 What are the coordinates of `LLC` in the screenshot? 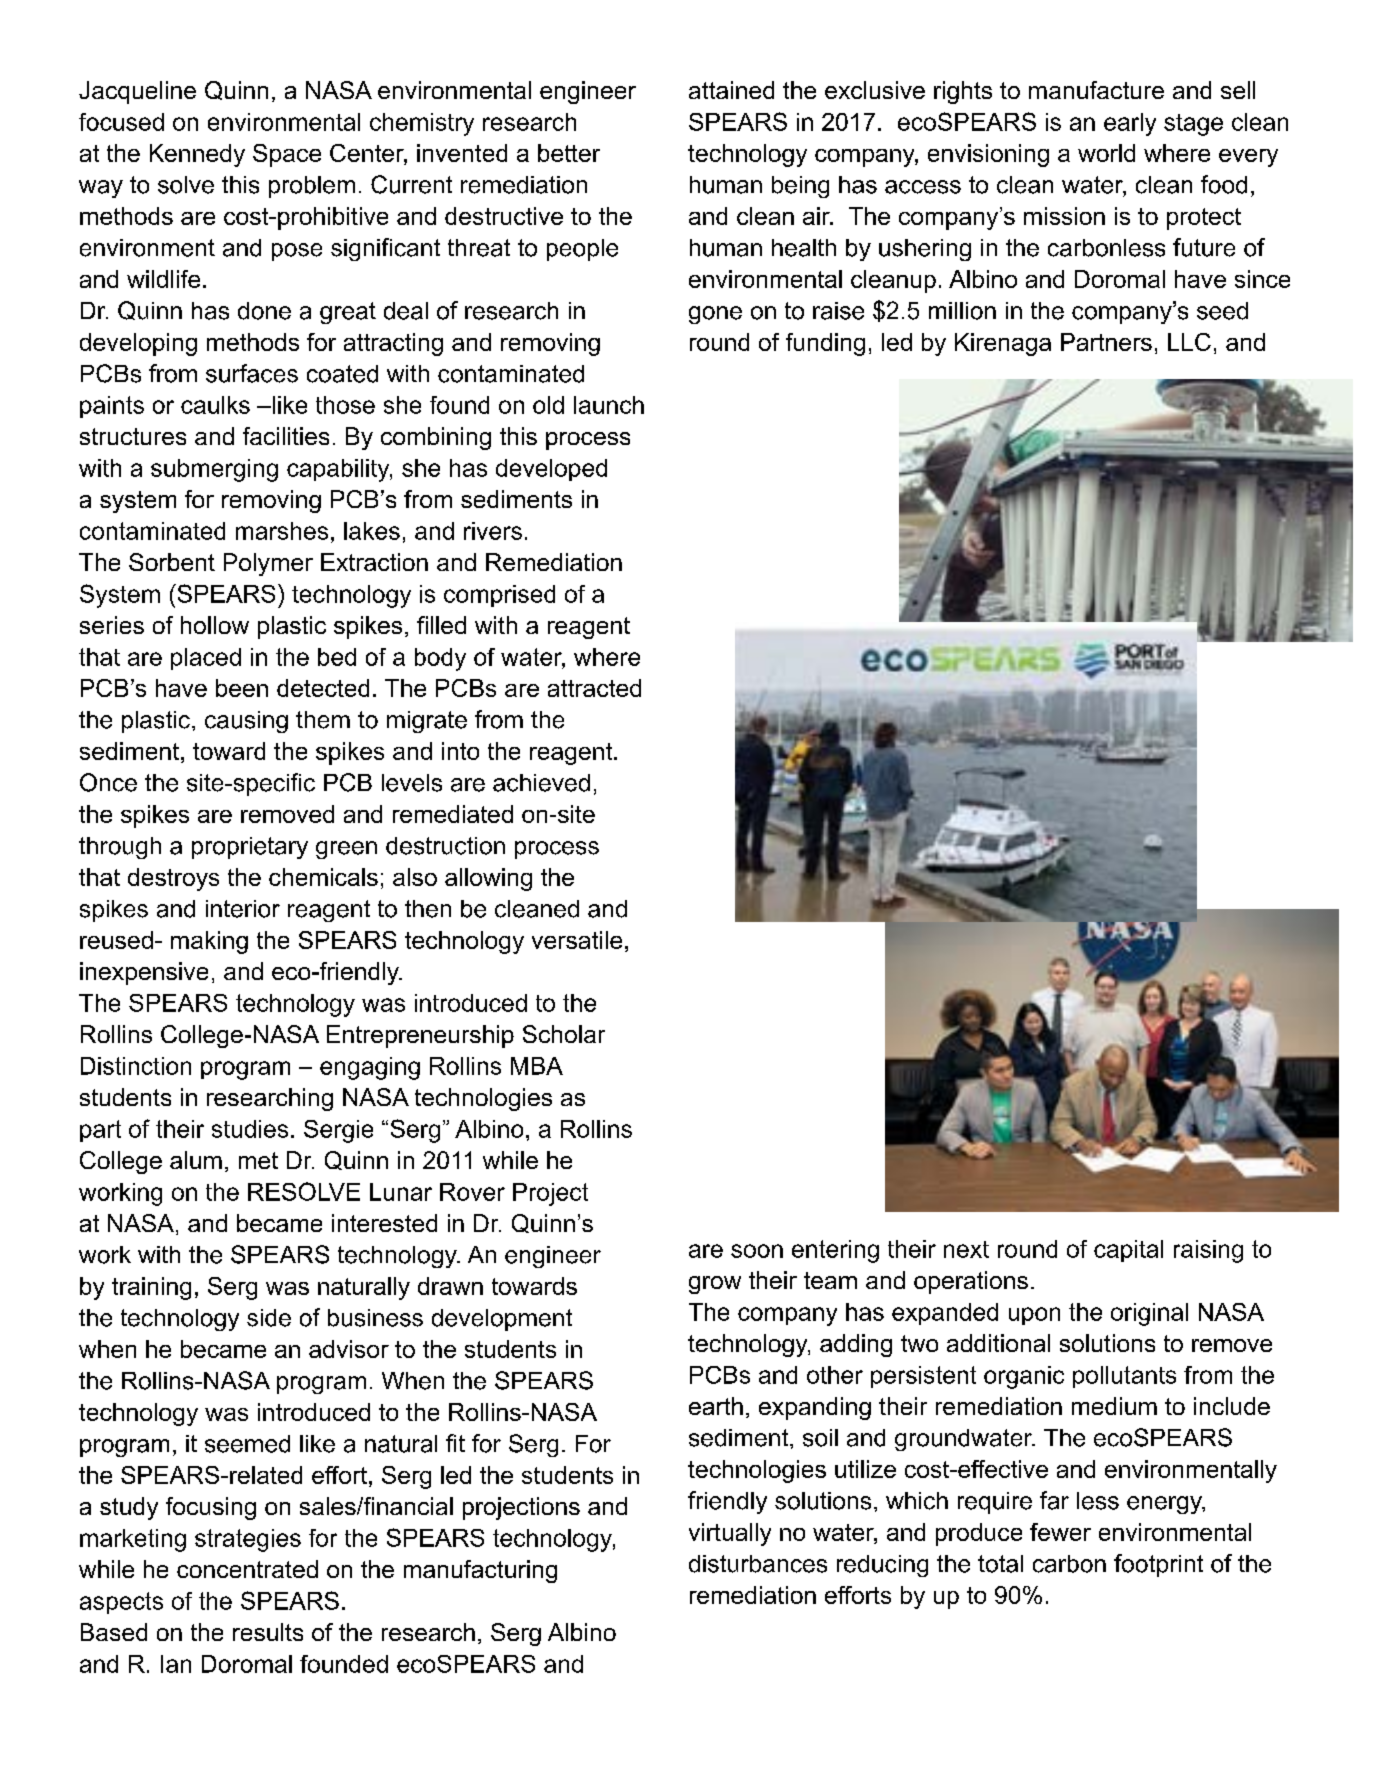 It's located at (1189, 342).
